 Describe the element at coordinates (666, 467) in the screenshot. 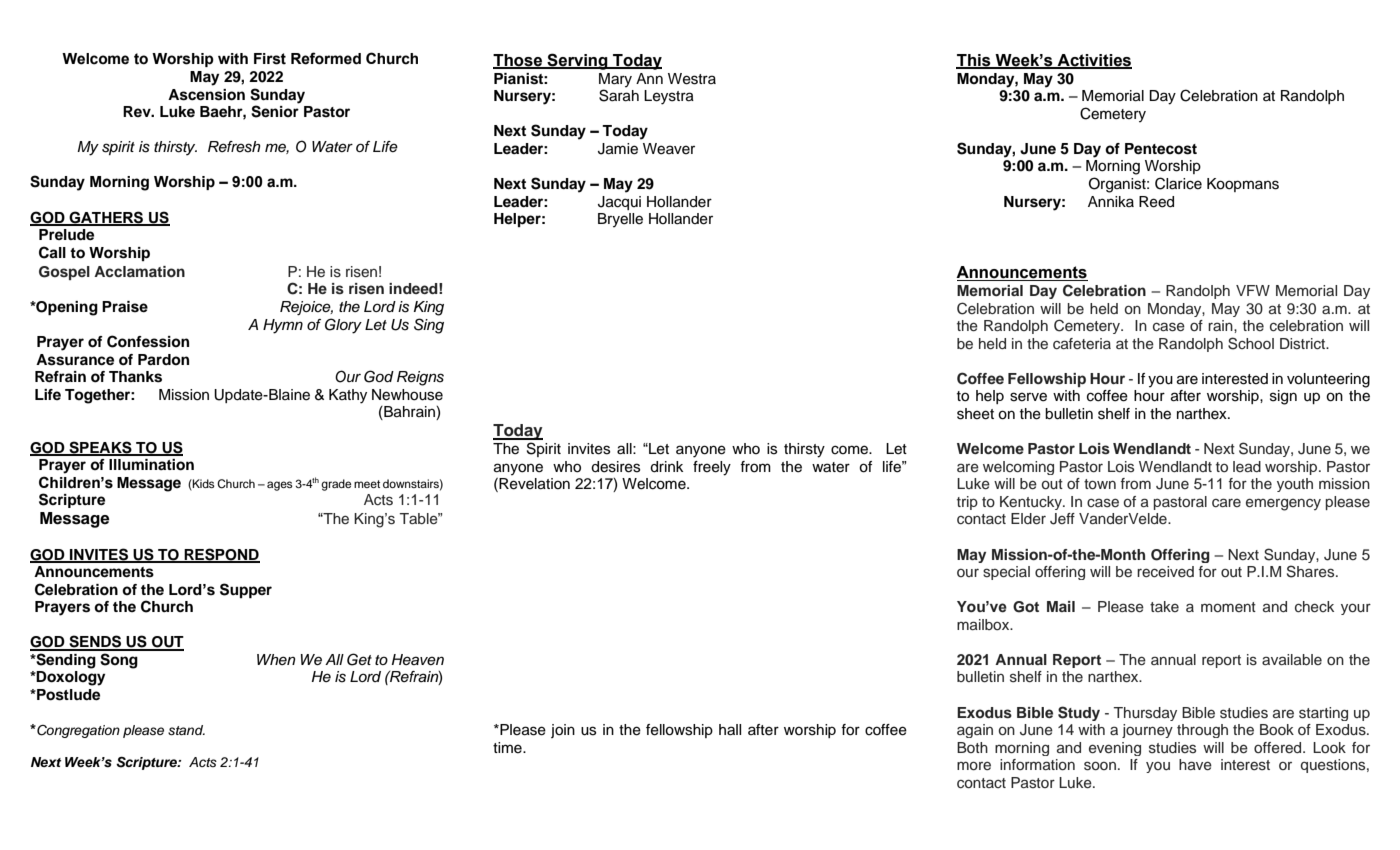

I see `drink` at that location.
